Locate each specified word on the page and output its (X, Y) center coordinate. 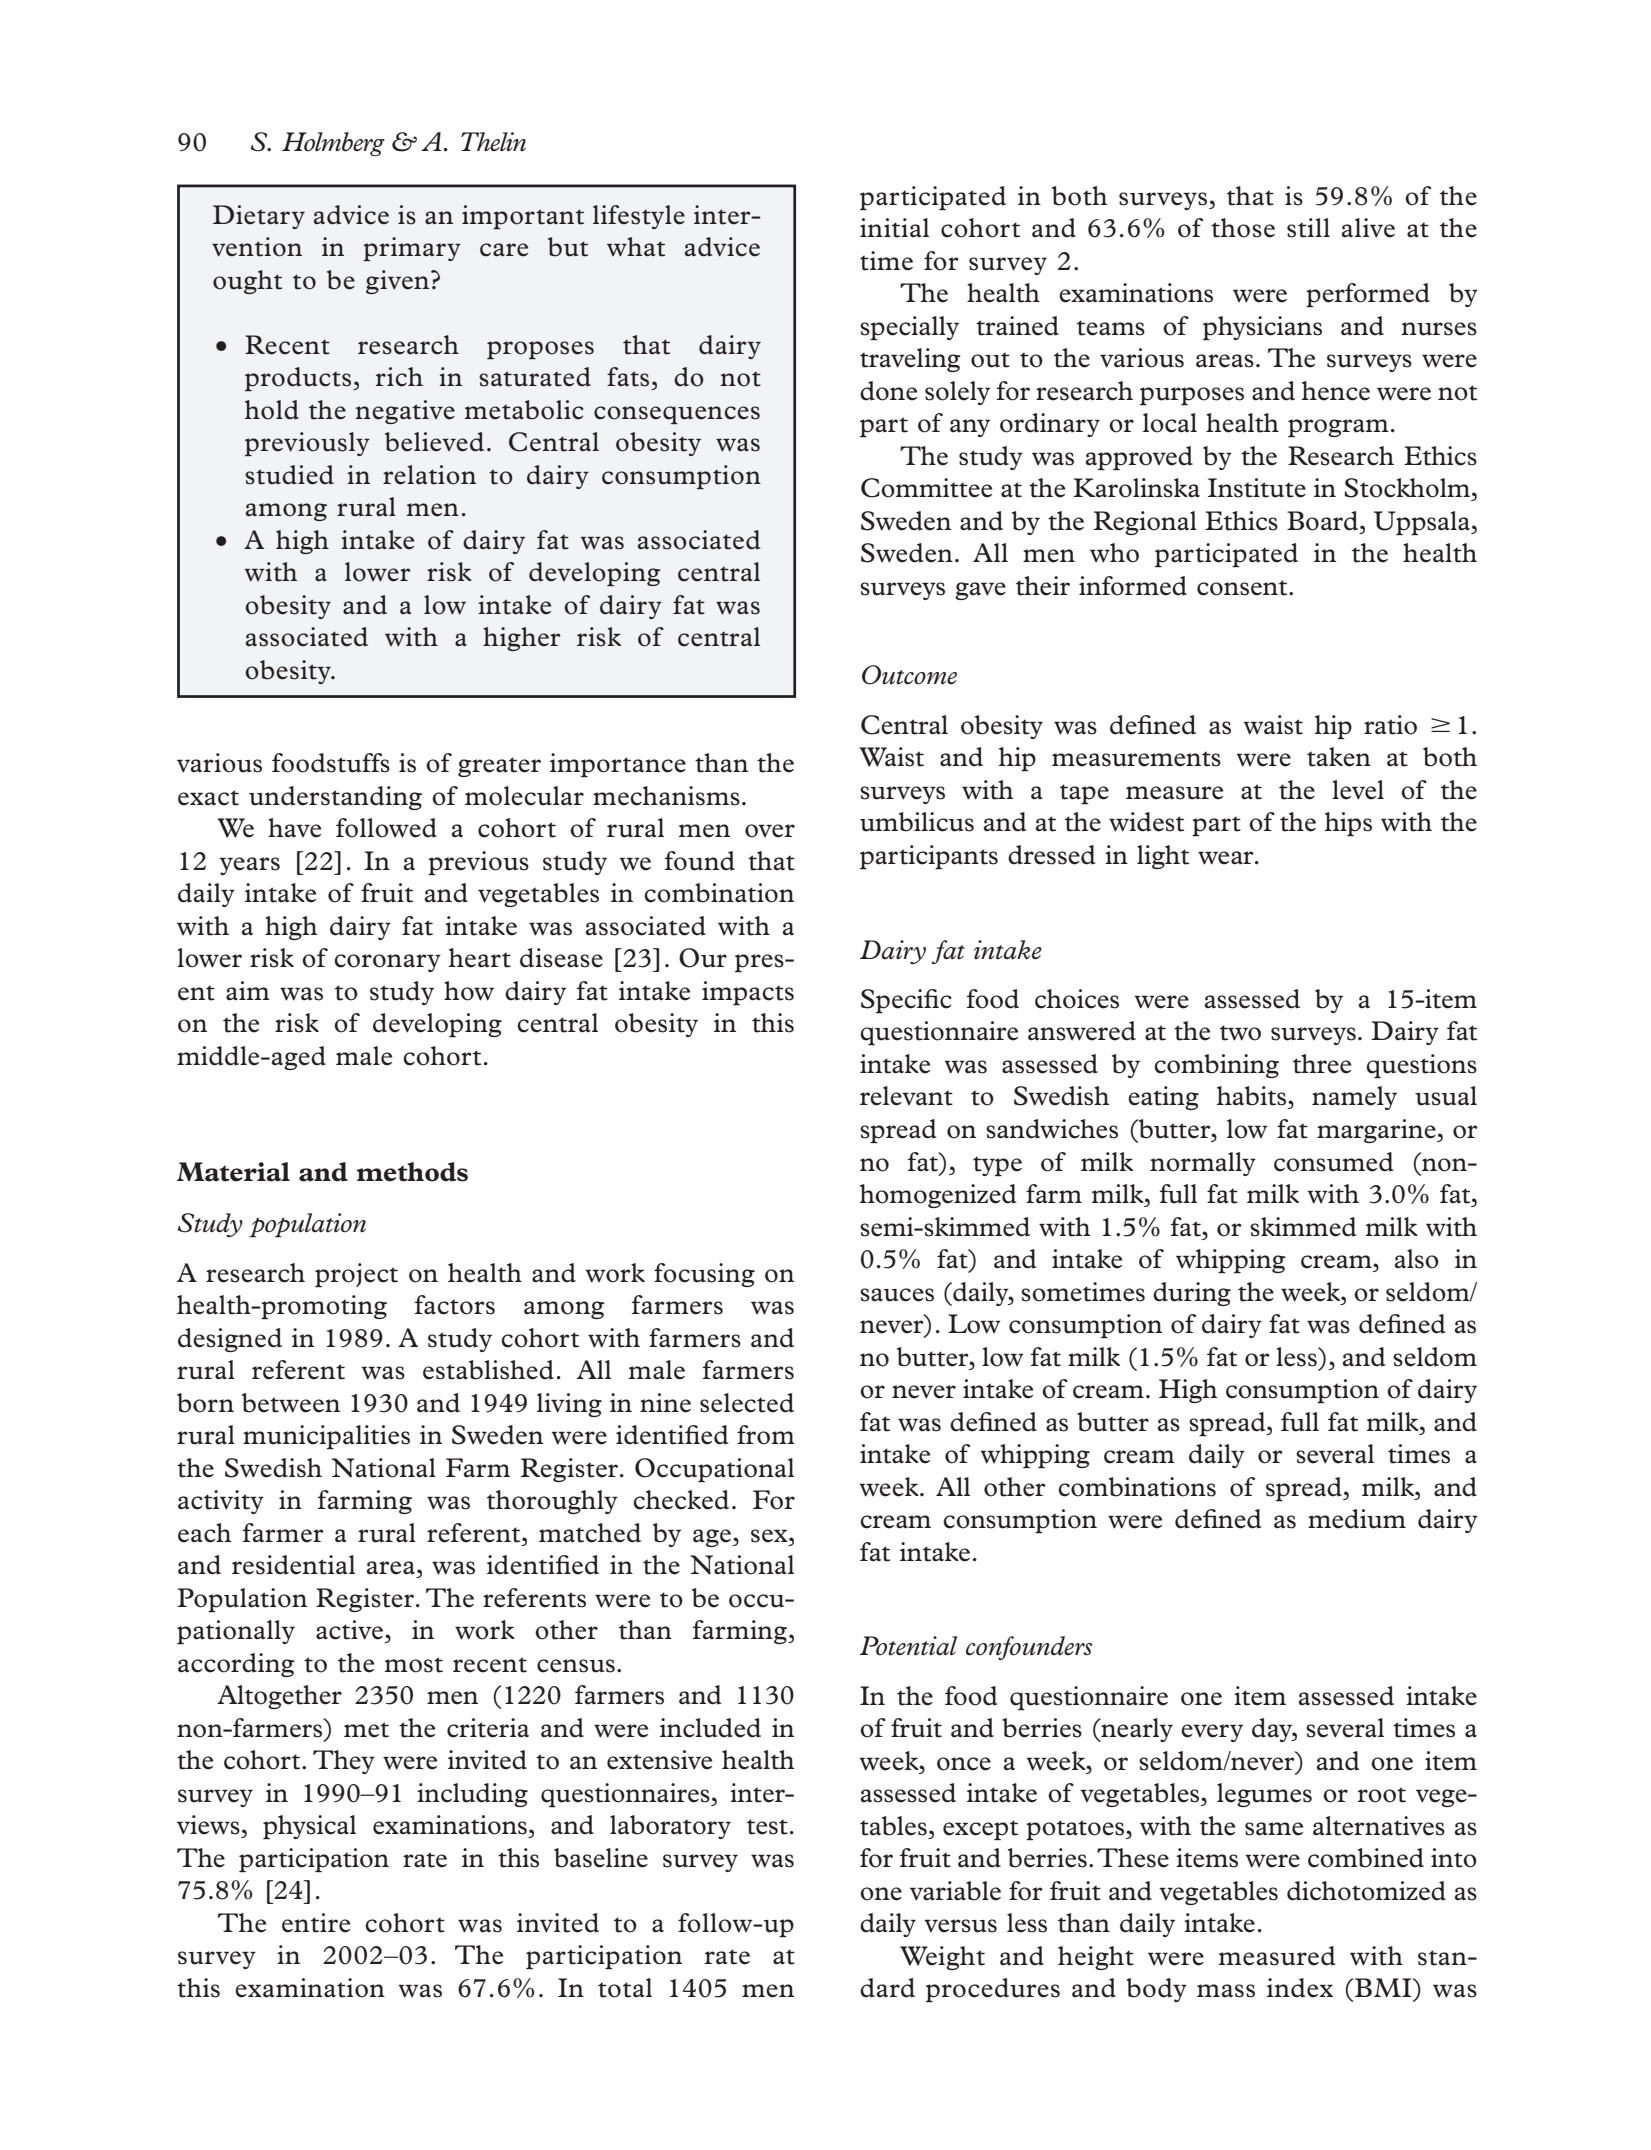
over (770, 831)
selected (747, 1403)
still (1308, 228)
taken (1339, 757)
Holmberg (333, 144)
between (291, 1403)
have (294, 828)
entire (316, 1923)
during (1192, 1294)
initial (894, 228)
